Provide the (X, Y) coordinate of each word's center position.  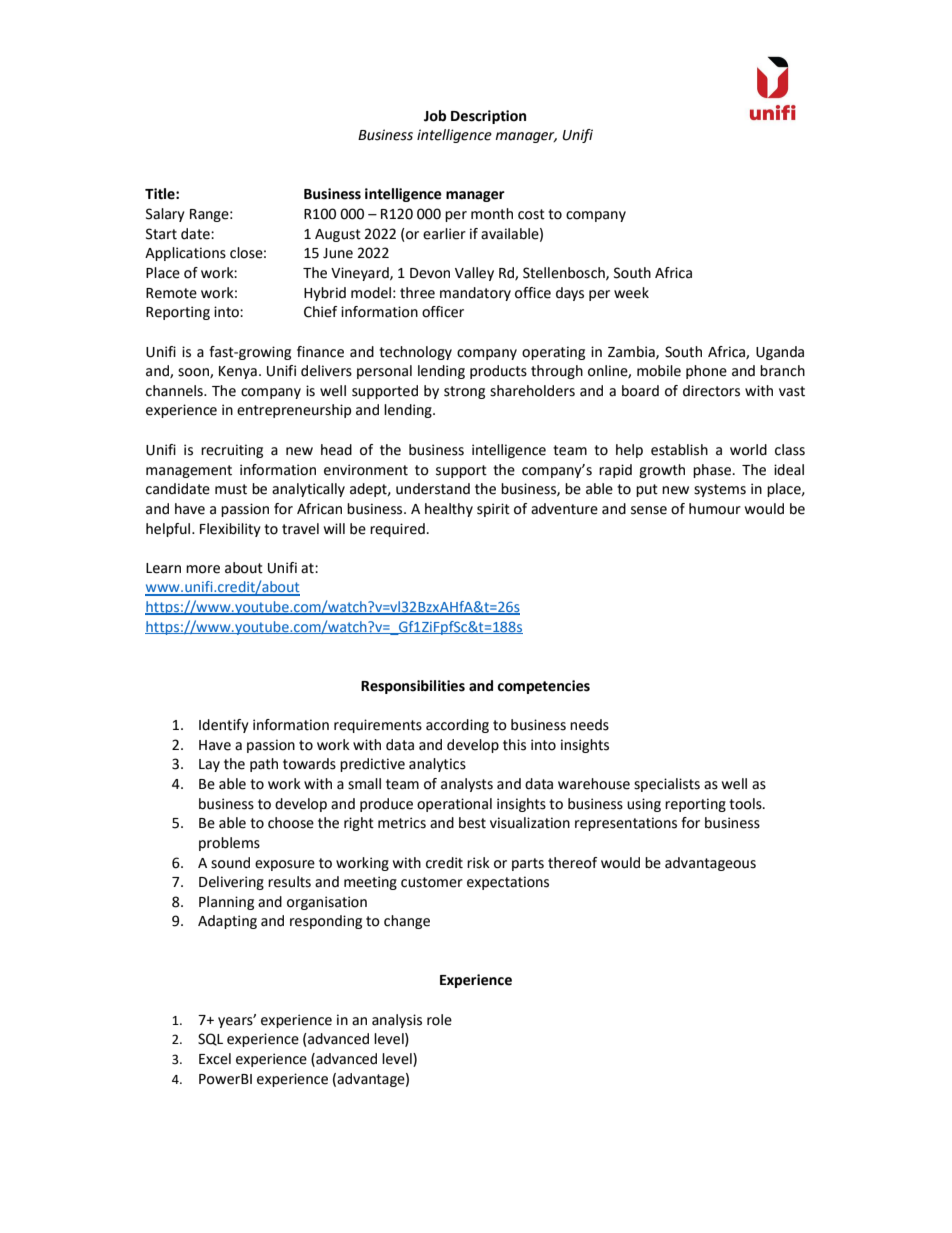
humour (715, 509)
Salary (165, 215)
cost (531, 214)
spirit (493, 510)
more (203, 569)
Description (488, 117)
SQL (210, 1039)
